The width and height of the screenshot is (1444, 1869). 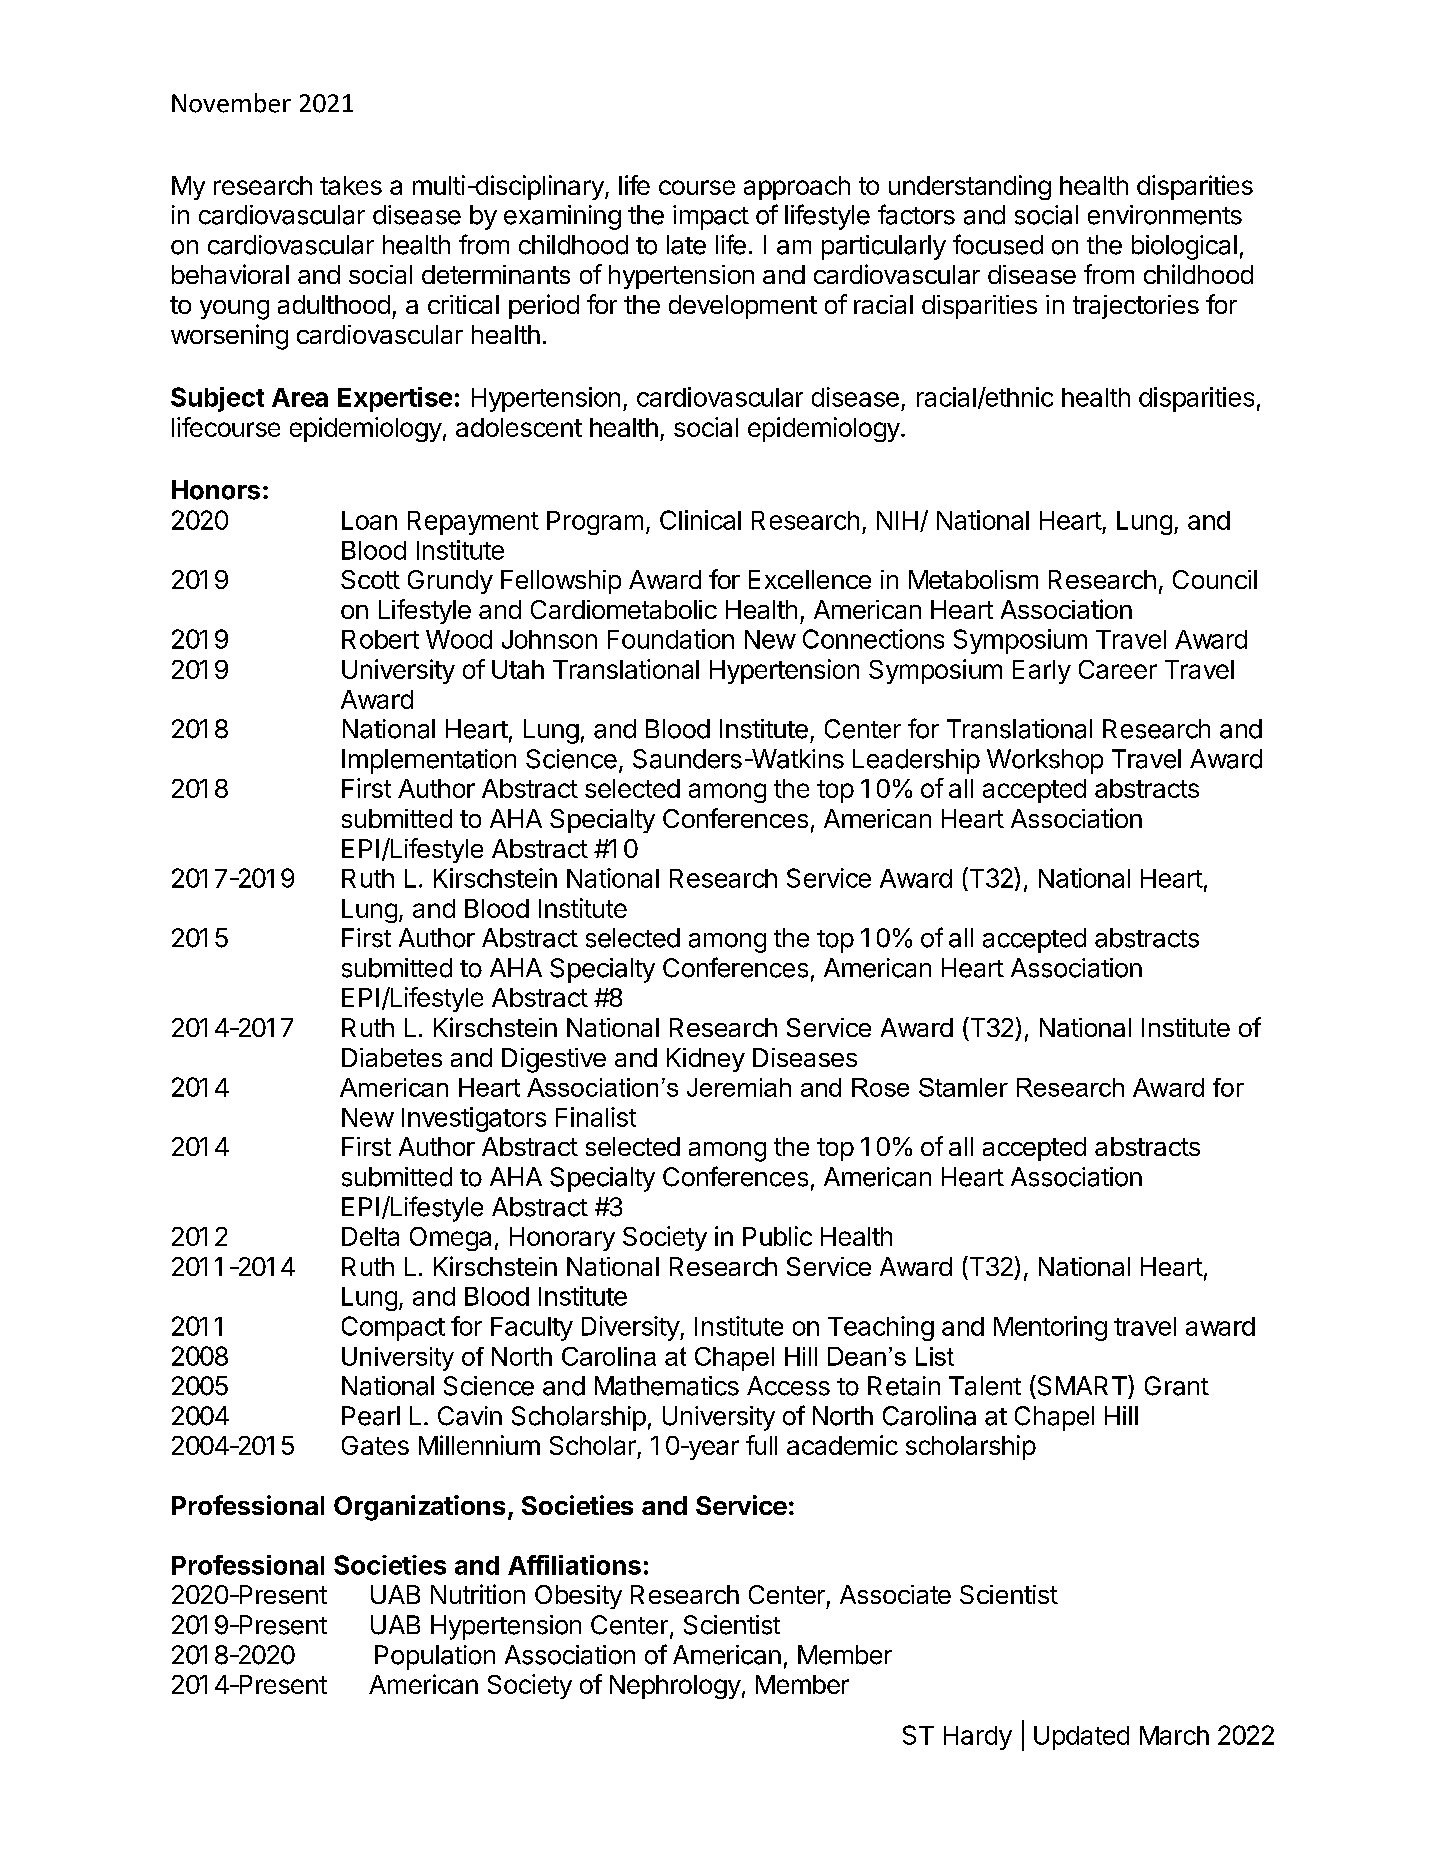 I want to click on Nephrology, so click(x=675, y=1687).
